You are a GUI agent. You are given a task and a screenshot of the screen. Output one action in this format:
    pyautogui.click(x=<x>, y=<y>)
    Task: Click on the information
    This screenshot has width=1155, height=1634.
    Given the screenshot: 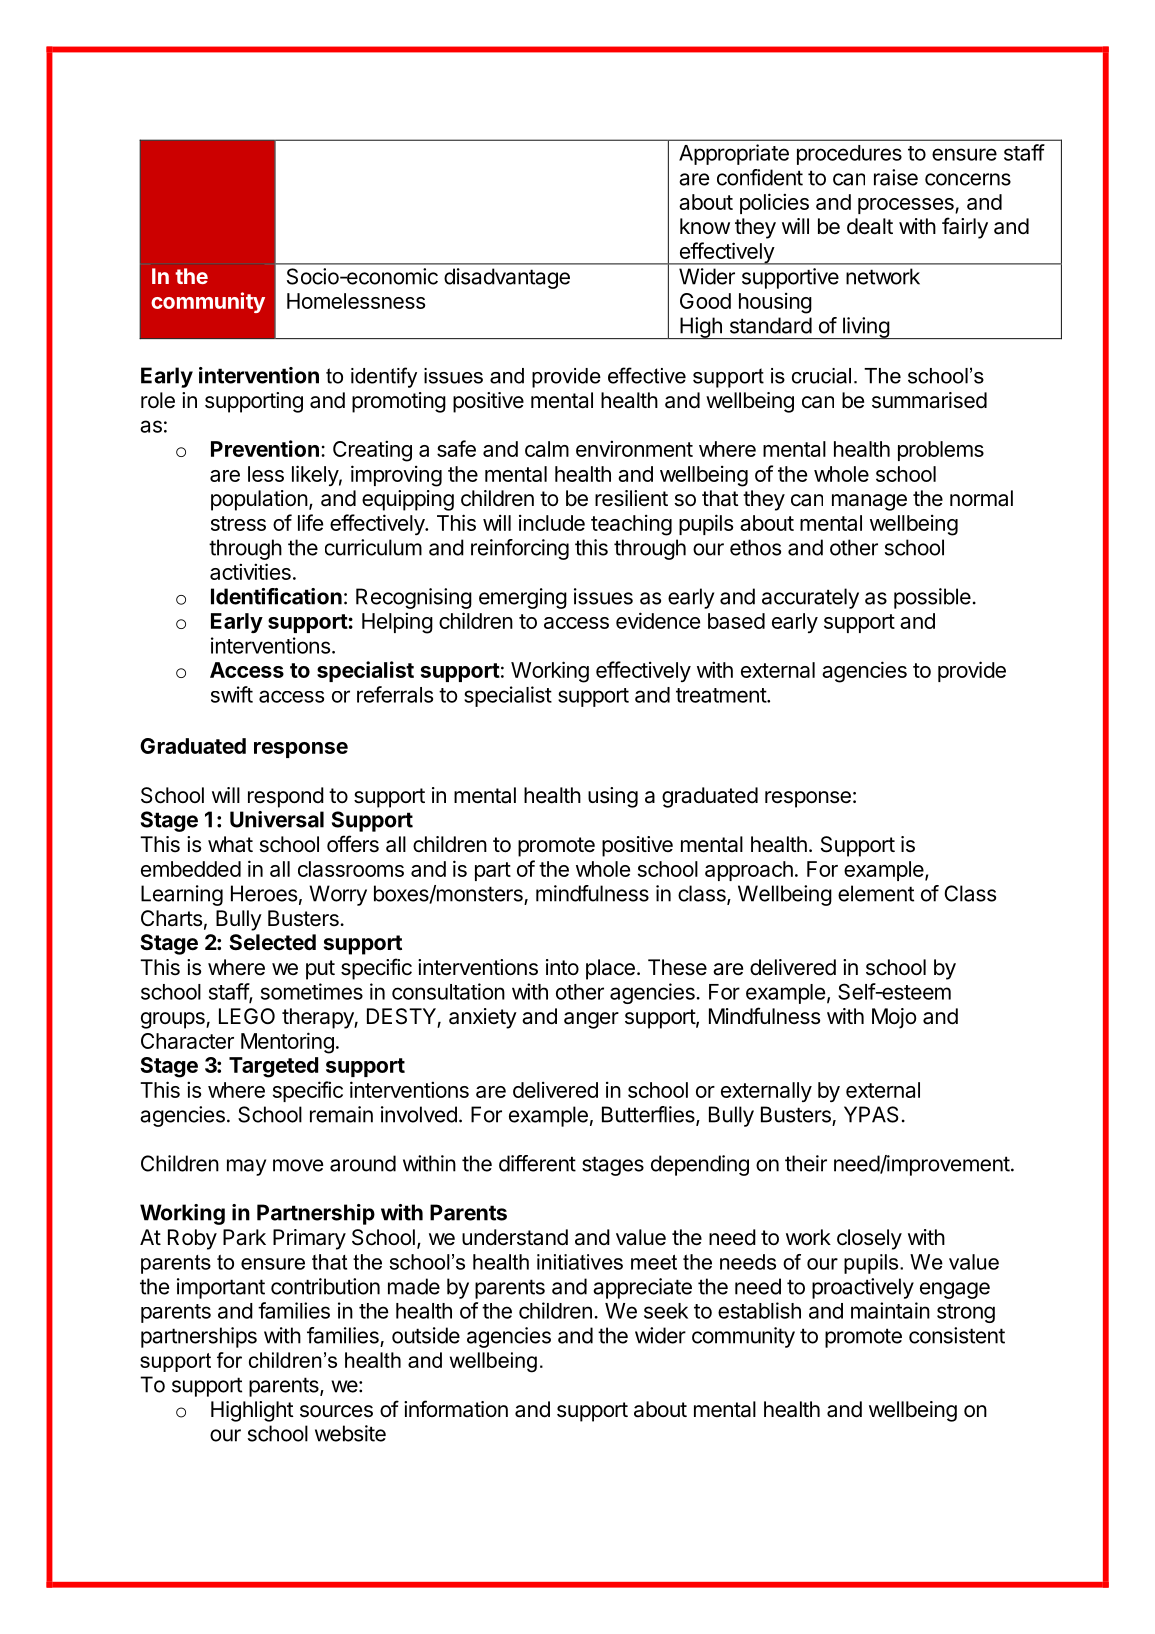 What is the action you would take?
    pyautogui.click(x=456, y=1409)
